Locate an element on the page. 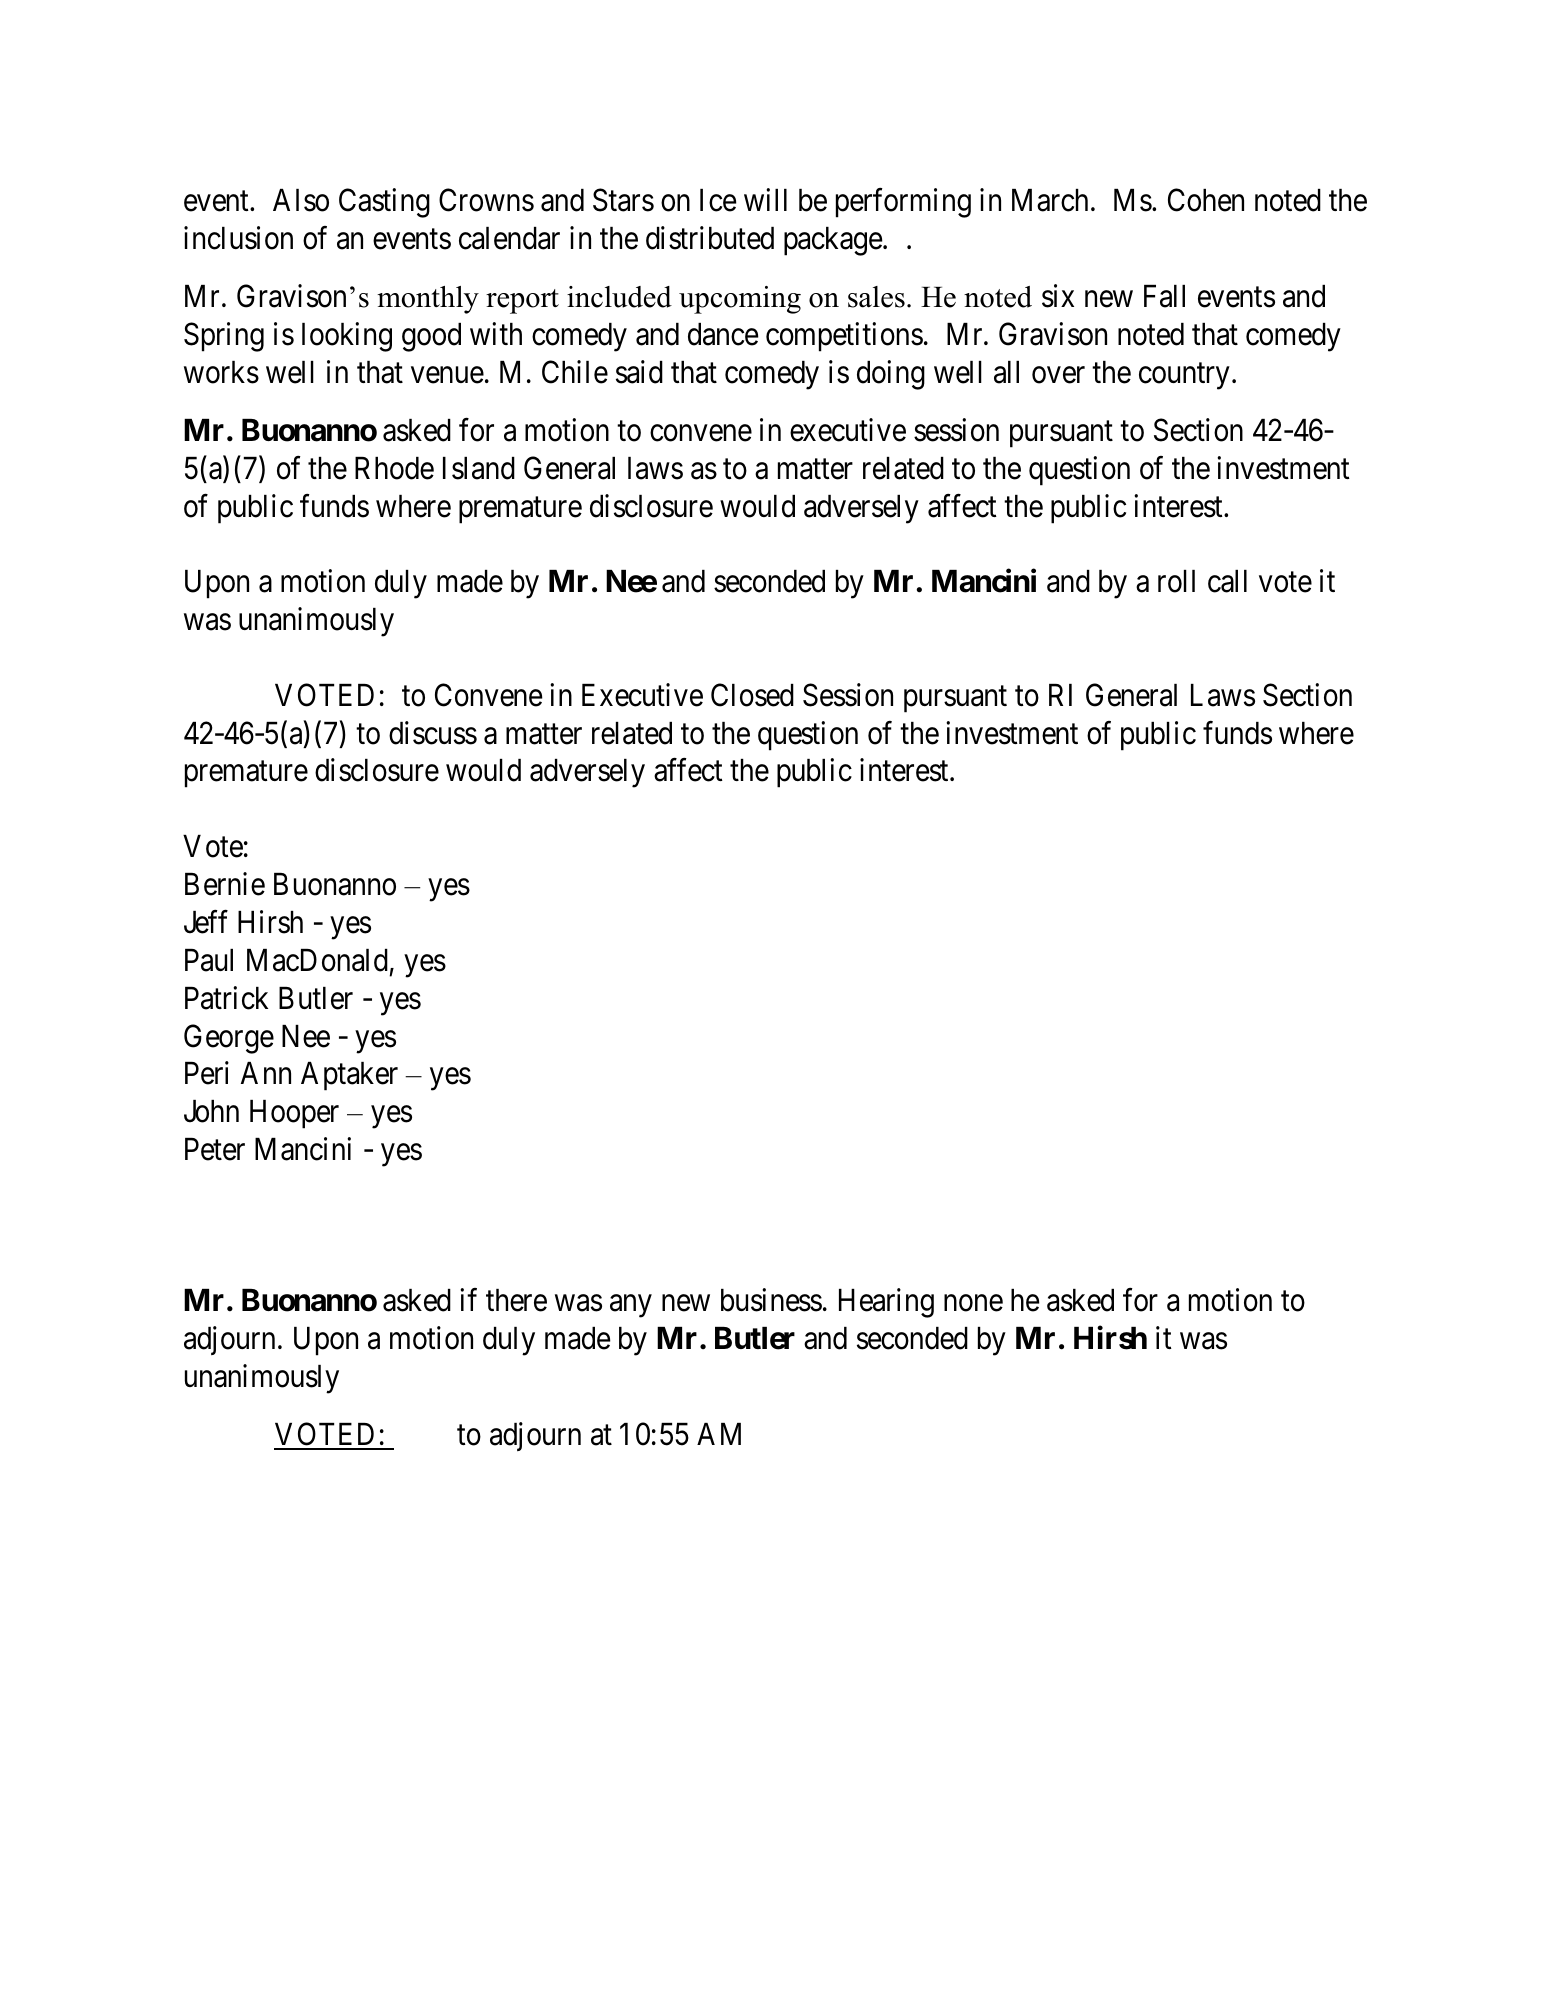  Bernie is located at coordinates (225, 884).
